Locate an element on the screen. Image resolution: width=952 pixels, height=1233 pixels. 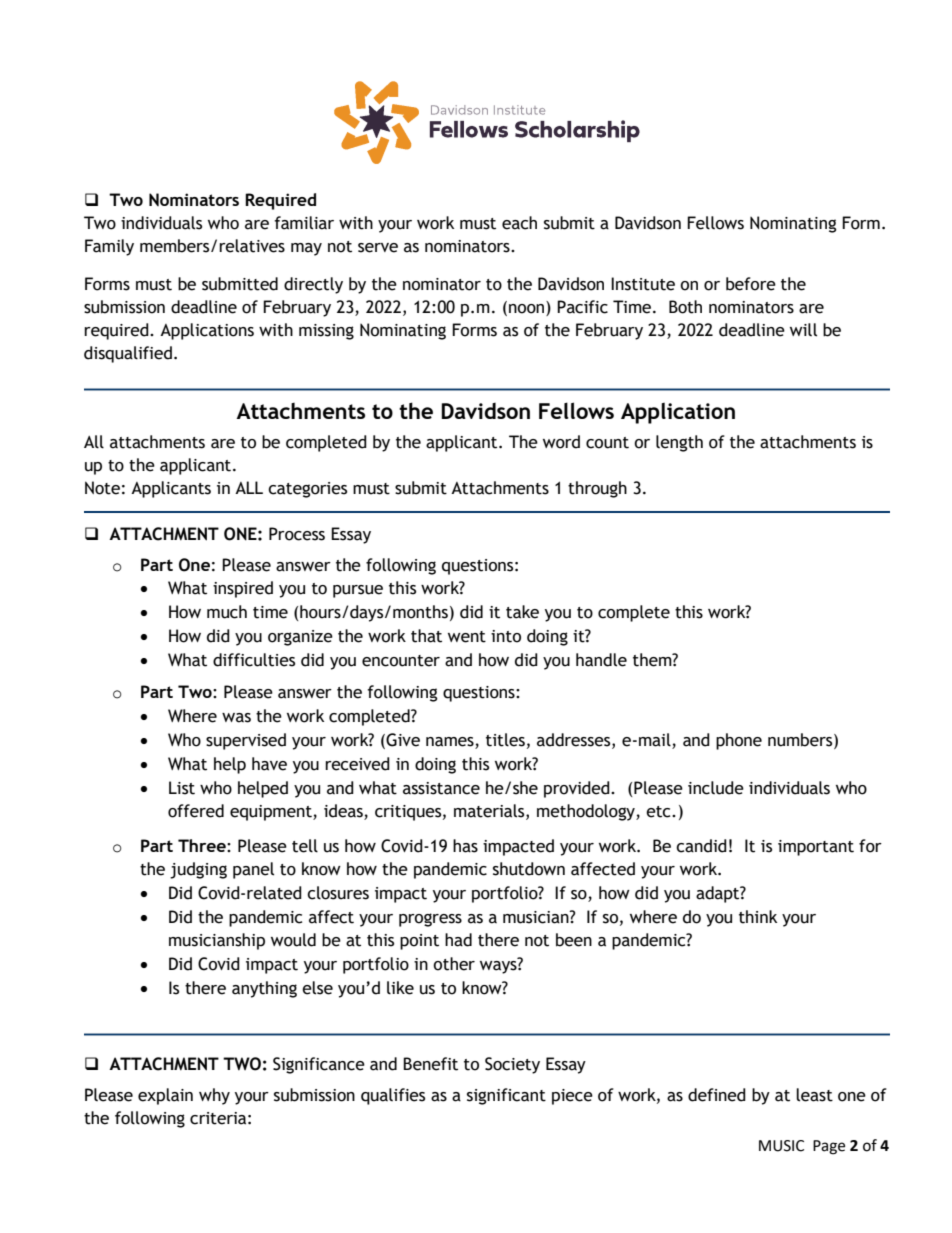
word is located at coordinates (561, 442).
